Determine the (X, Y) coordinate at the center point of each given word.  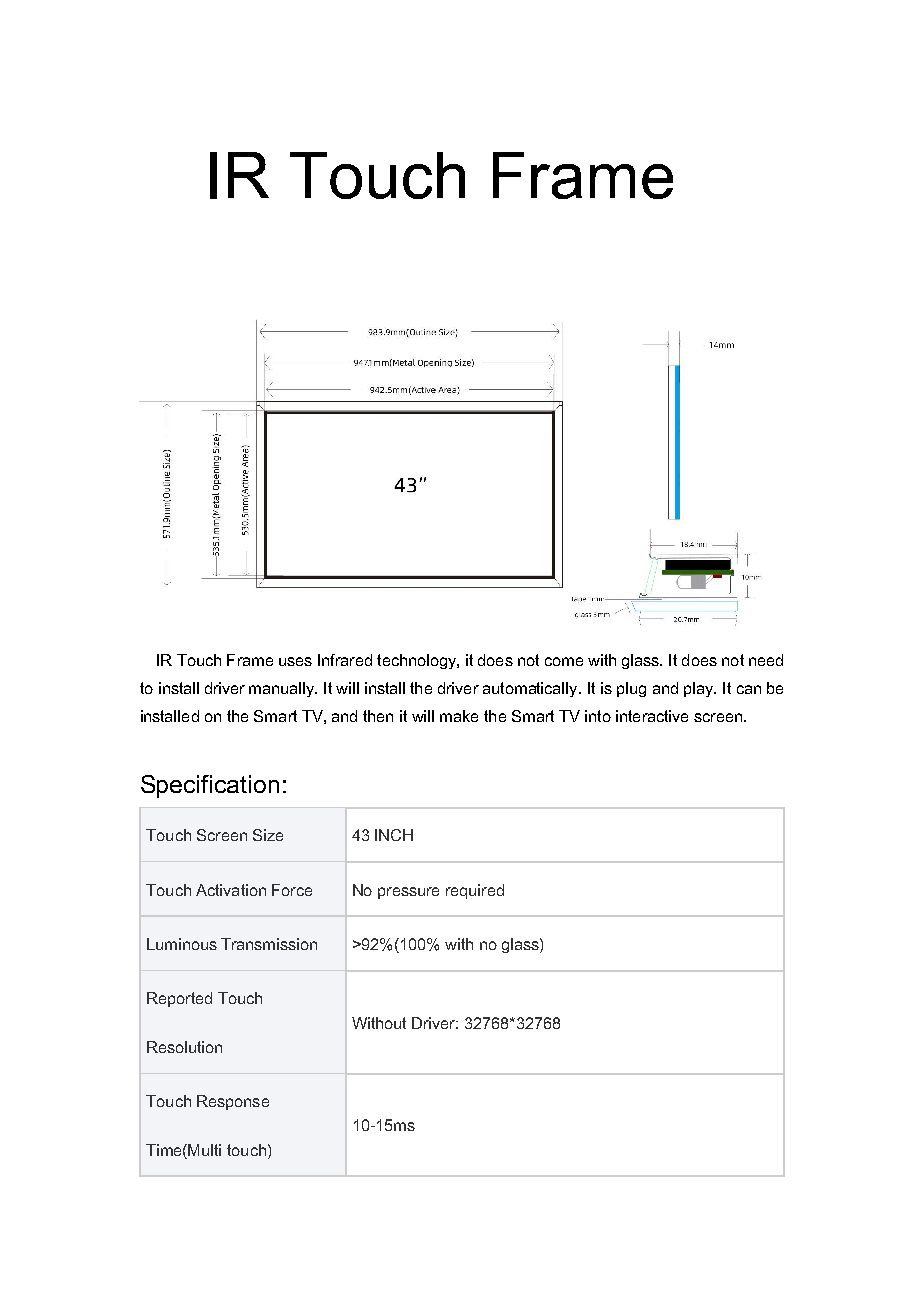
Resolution (184, 1047)
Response (233, 1102)
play (700, 689)
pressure (408, 893)
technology (417, 661)
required (475, 891)
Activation (231, 890)
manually (283, 689)
